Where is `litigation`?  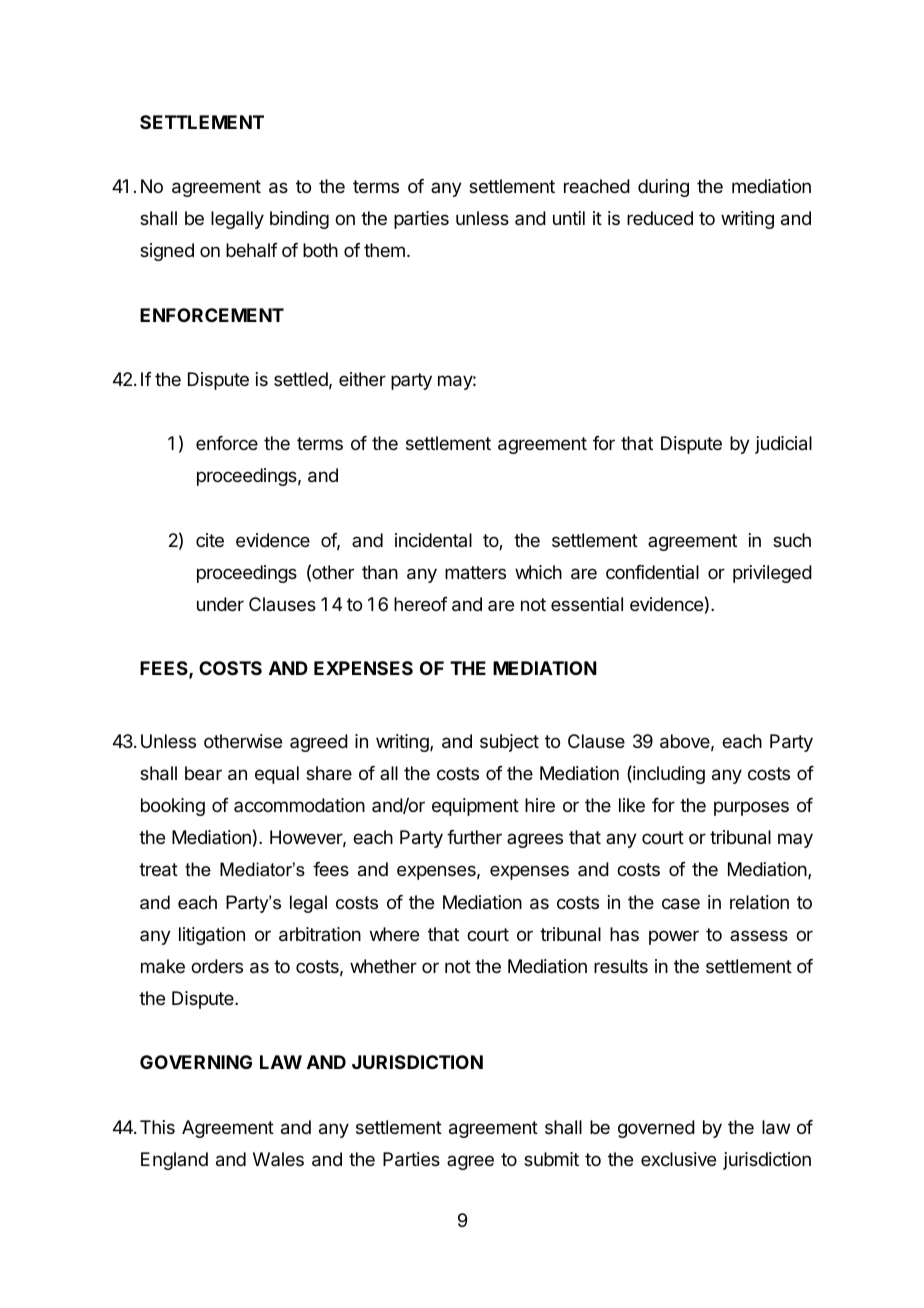
litigation is located at coordinates (212, 936).
